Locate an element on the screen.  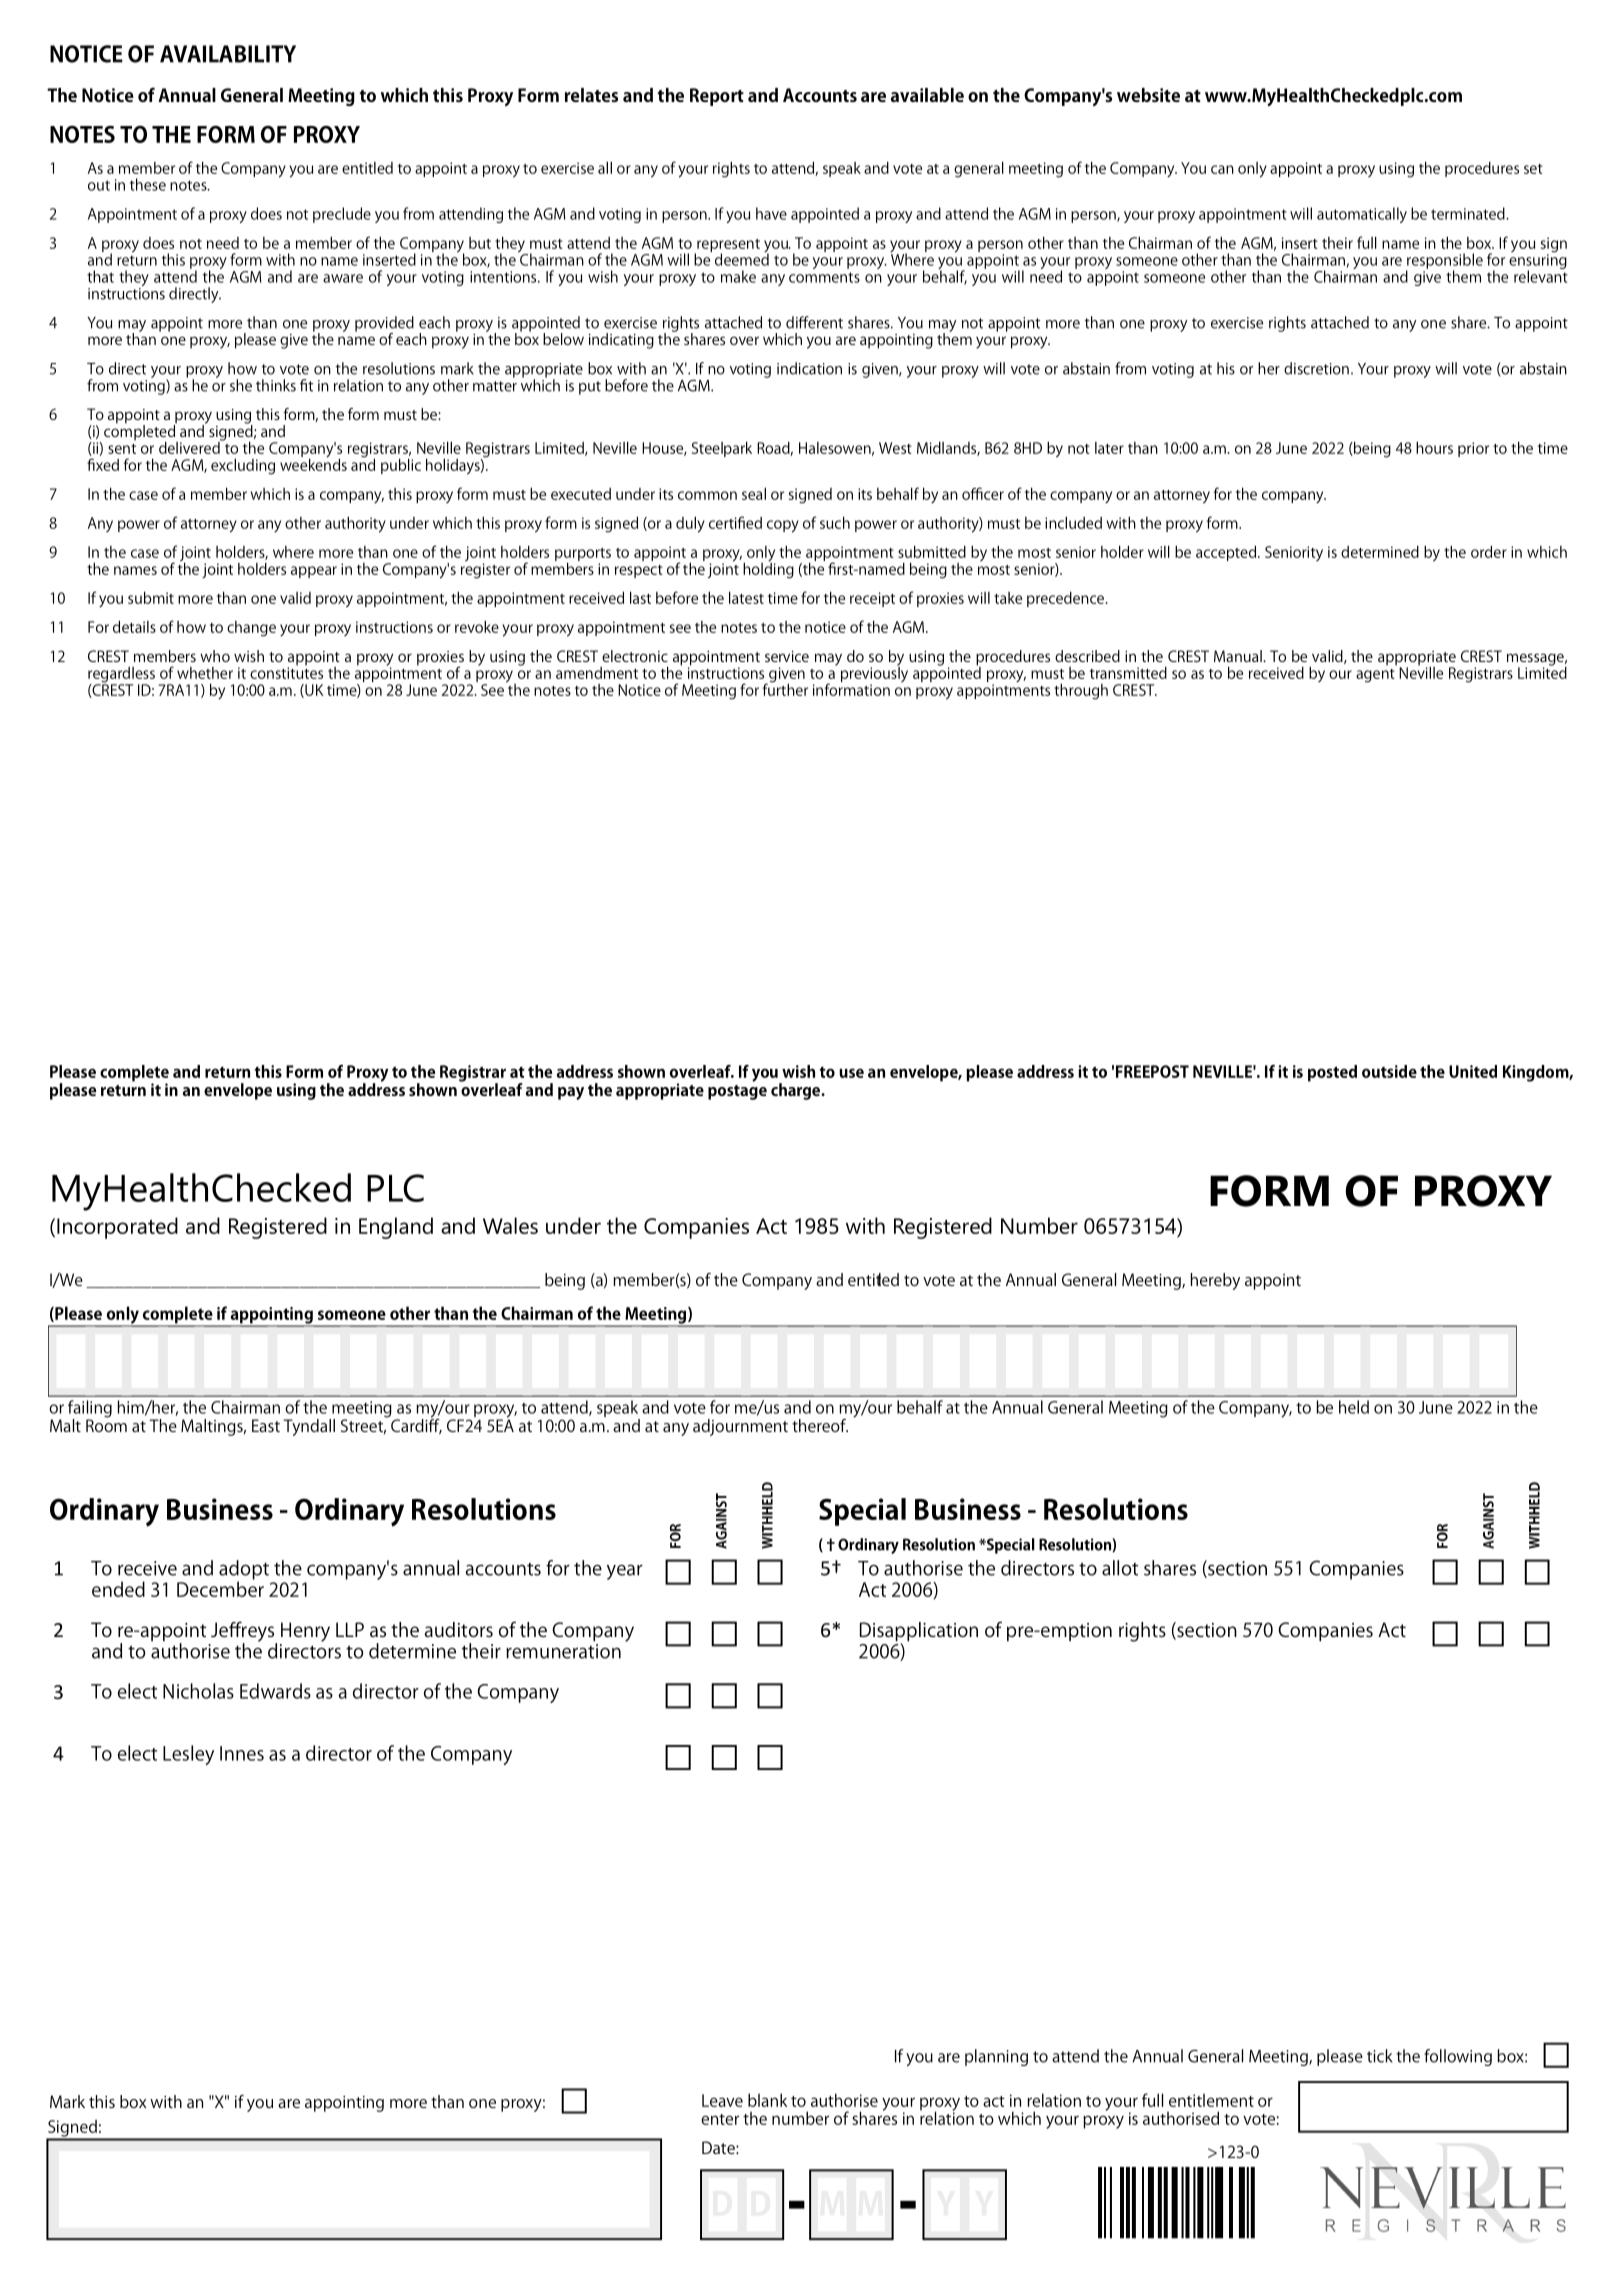
charge is located at coordinates (796, 1091).
